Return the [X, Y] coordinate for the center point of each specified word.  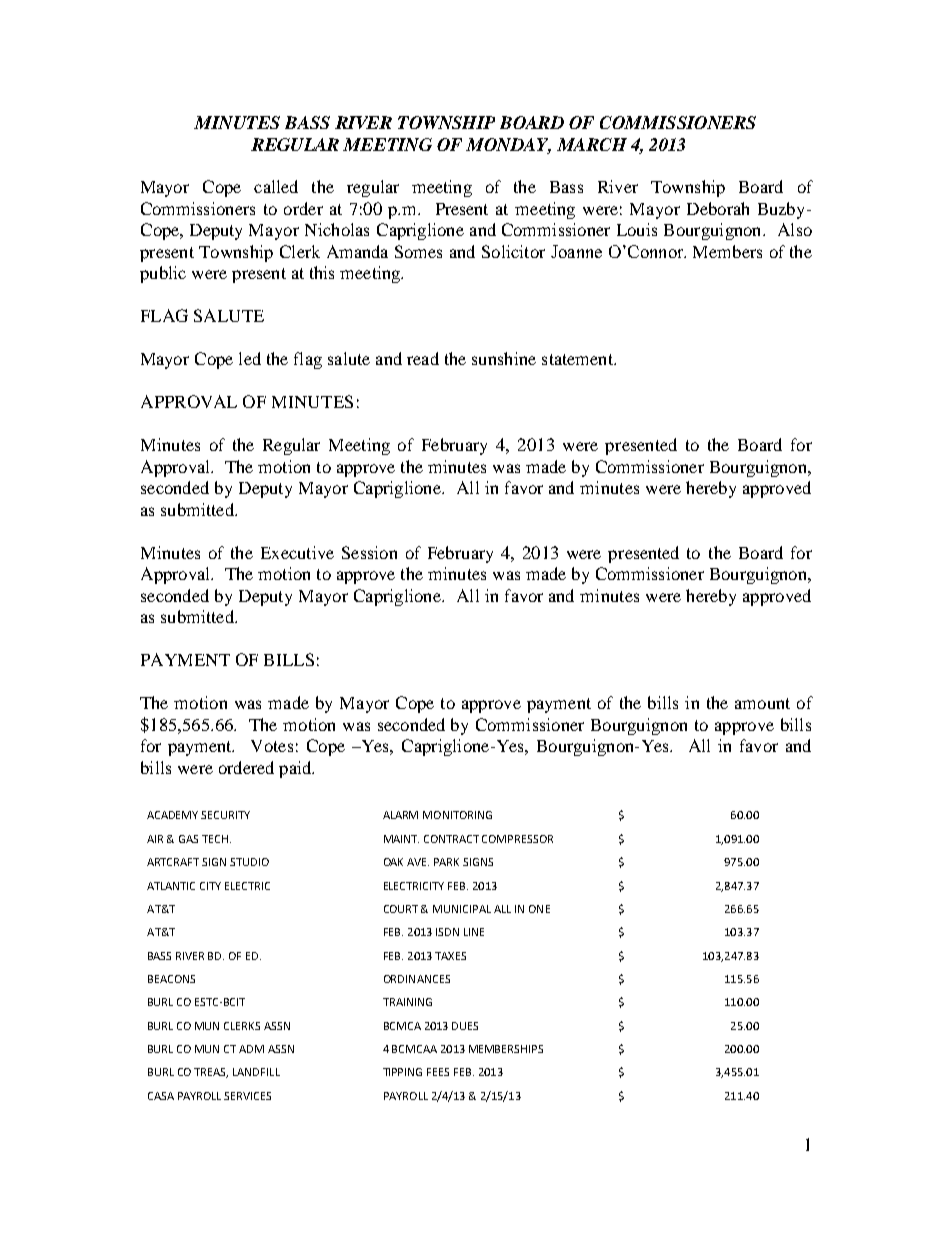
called [276, 186]
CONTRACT [451, 839]
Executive [297, 552]
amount [762, 703]
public [163, 274]
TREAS [211, 1073]
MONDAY [508, 146]
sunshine [504, 358]
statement [578, 359]
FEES [438, 1072]
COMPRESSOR [517, 839]
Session [369, 552]
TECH [215, 839]
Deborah [718, 208]
